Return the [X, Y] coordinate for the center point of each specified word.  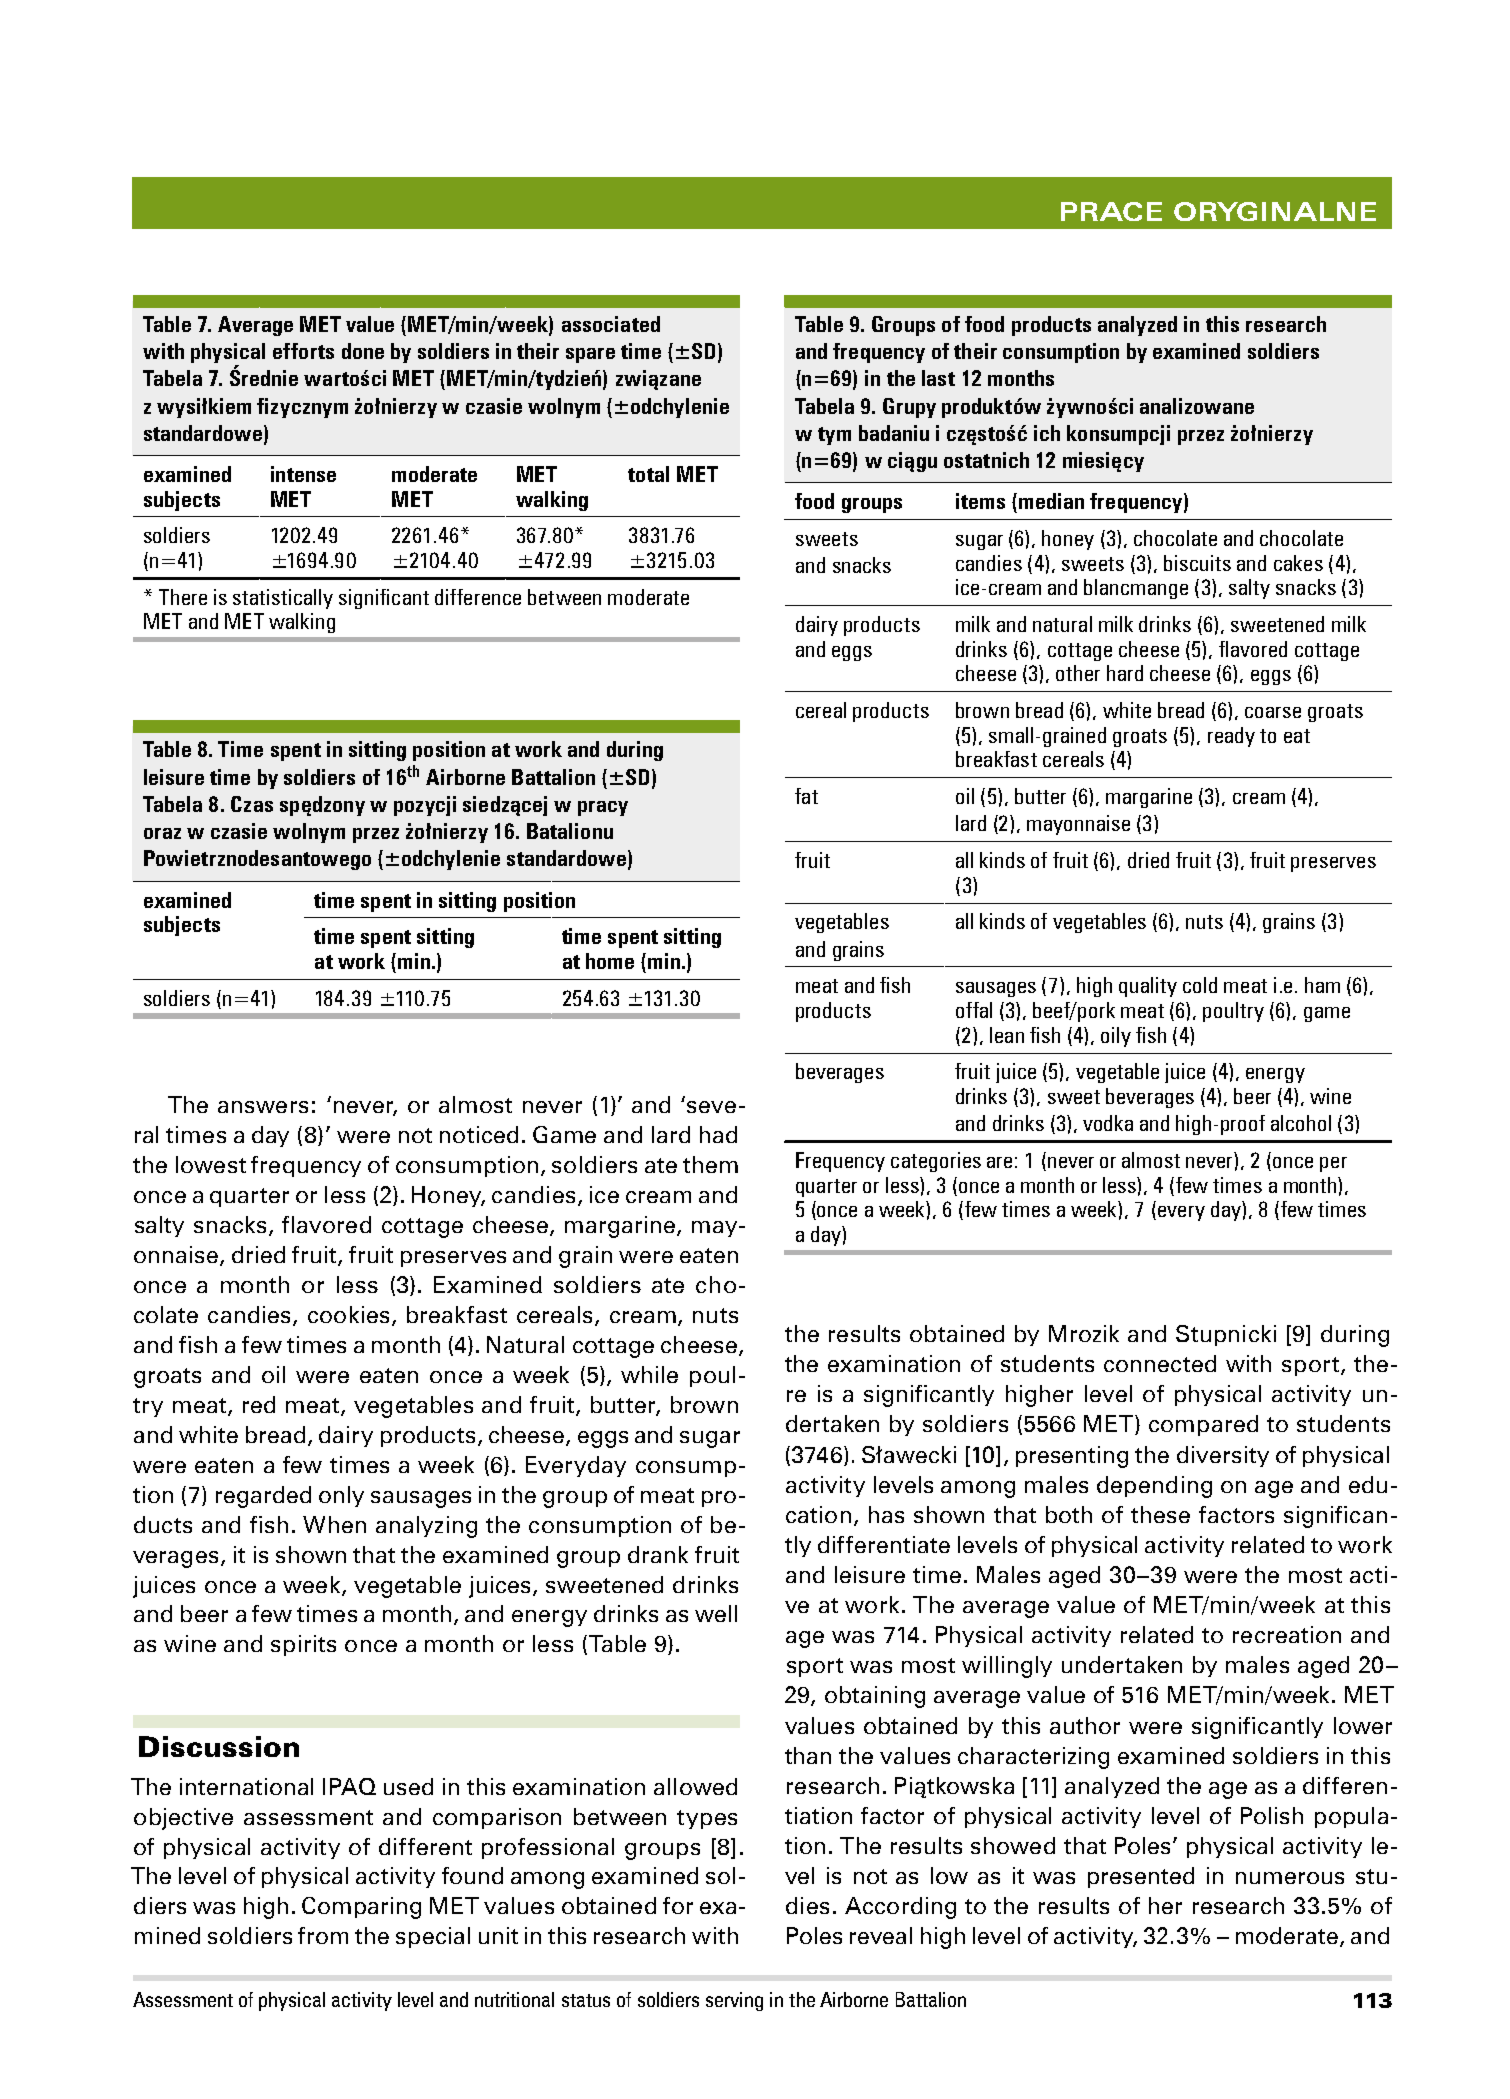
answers [263, 1107]
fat [806, 796]
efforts [303, 351]
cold [1200, 985]
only [341, 1496]
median [1051, 501]
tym [834, 436]
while [649, 1374]
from [323, 1935]
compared [1203, 1425]
